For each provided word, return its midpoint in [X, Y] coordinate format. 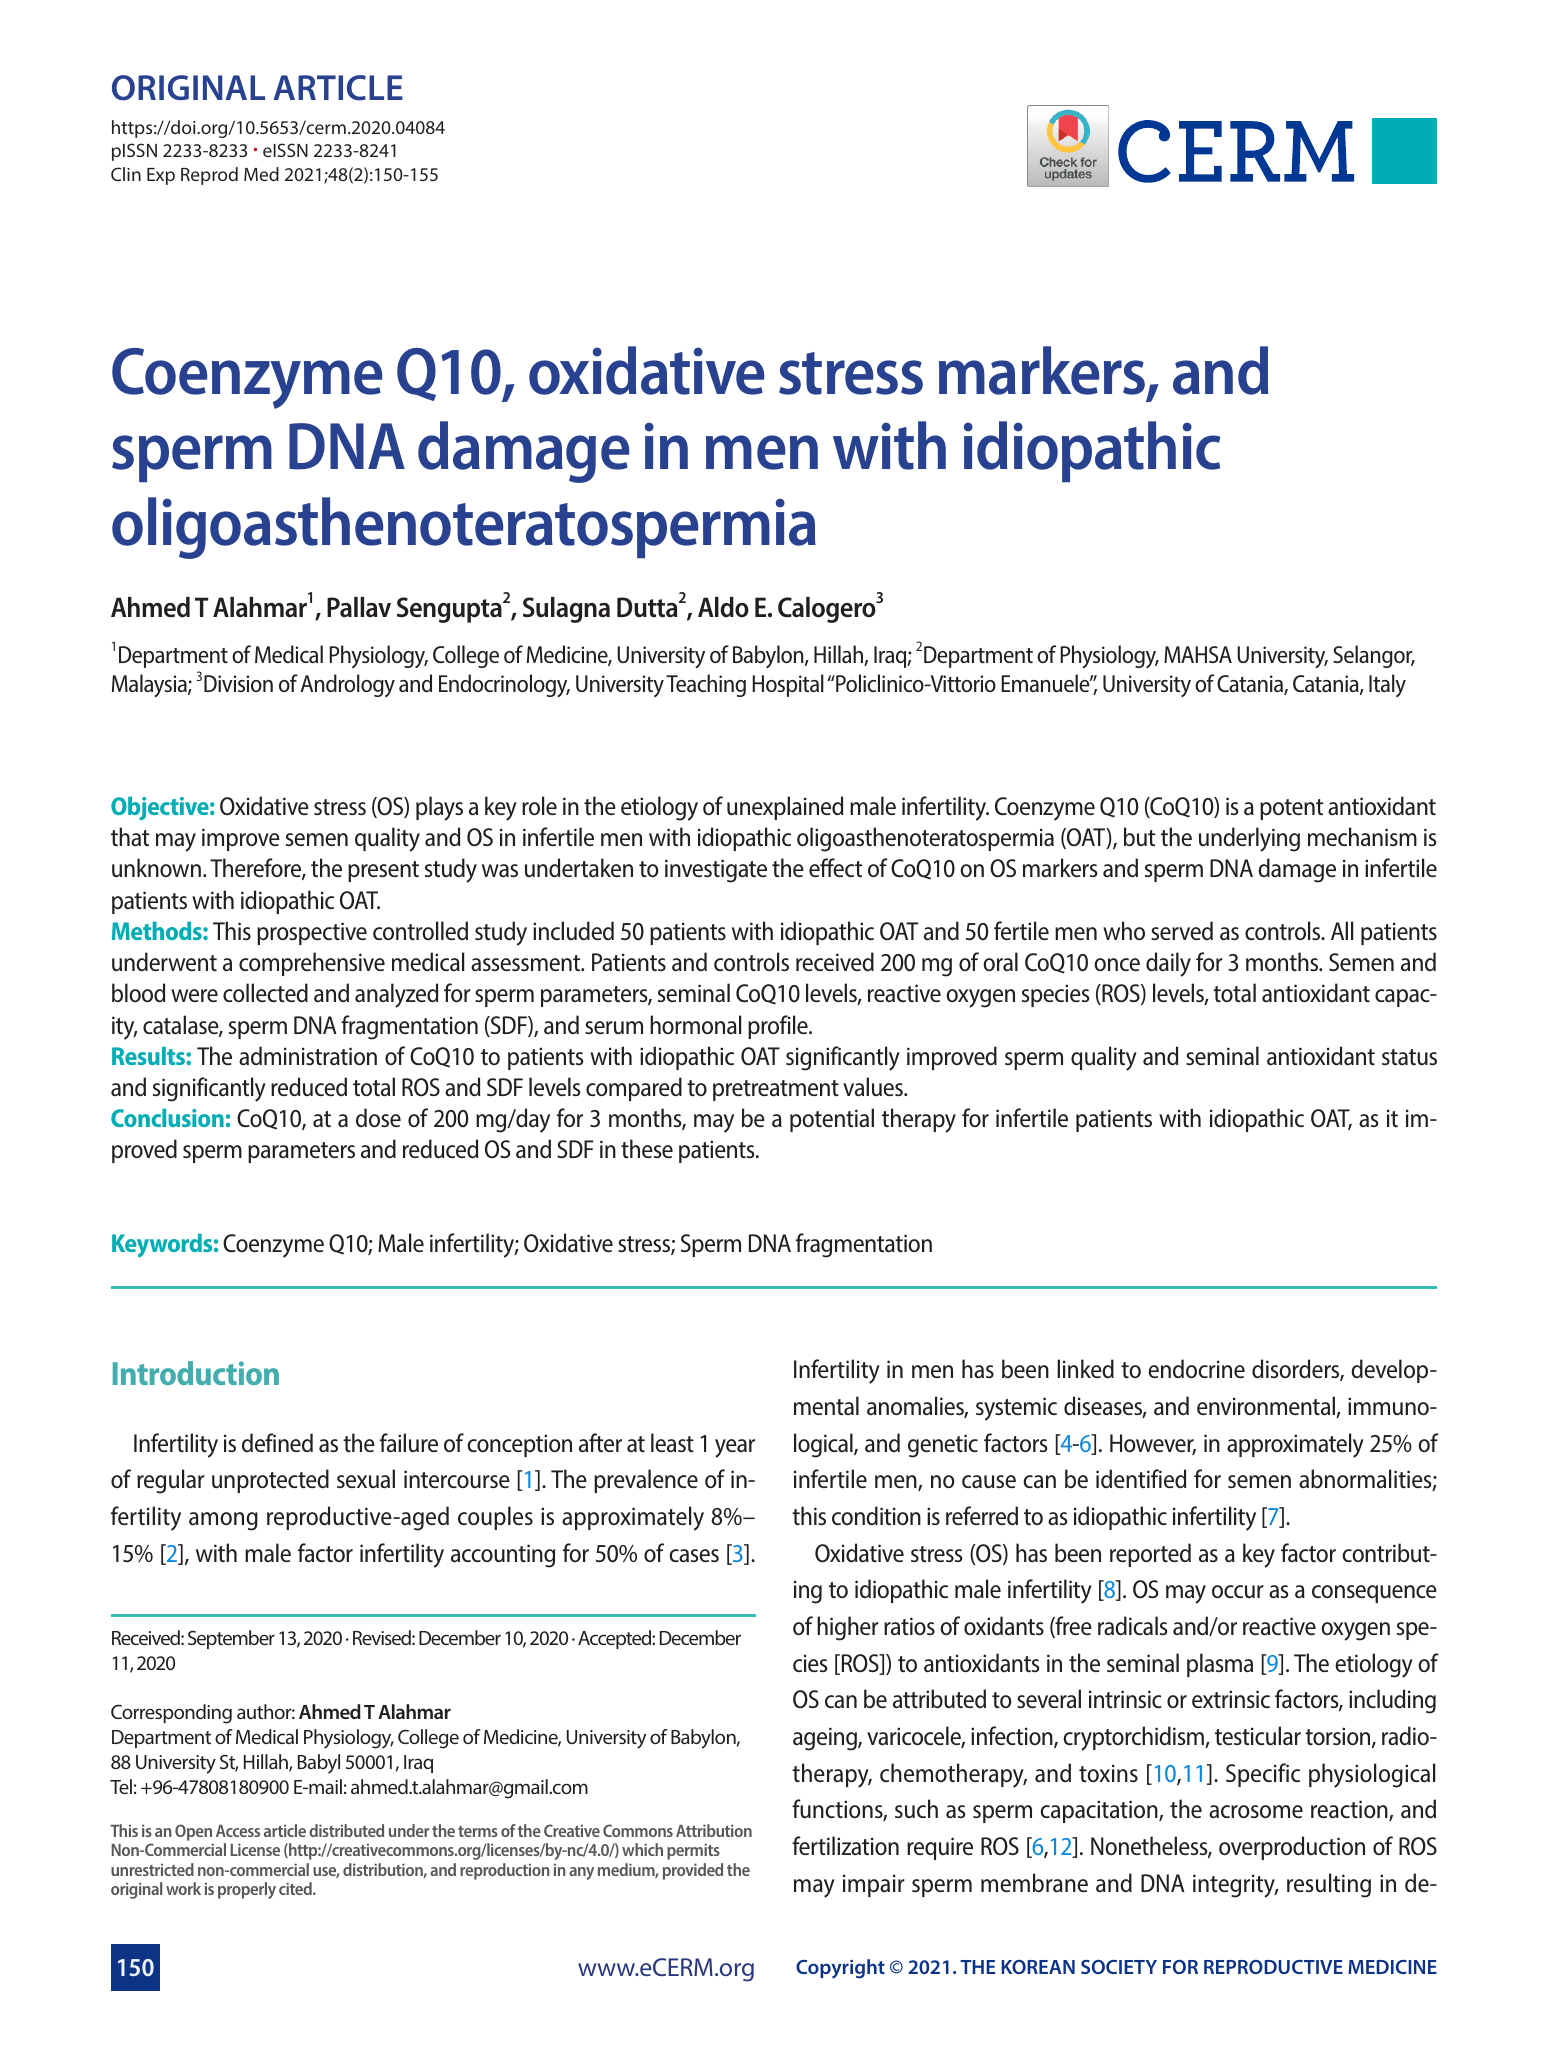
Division [238, 683]
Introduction [196, 1373]
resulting [1329, 1885]
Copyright [840, 1969]
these [647, 1148]
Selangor [1374, 656]
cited [296, 1888]
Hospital [788, 685]
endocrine [1196, 1368]
